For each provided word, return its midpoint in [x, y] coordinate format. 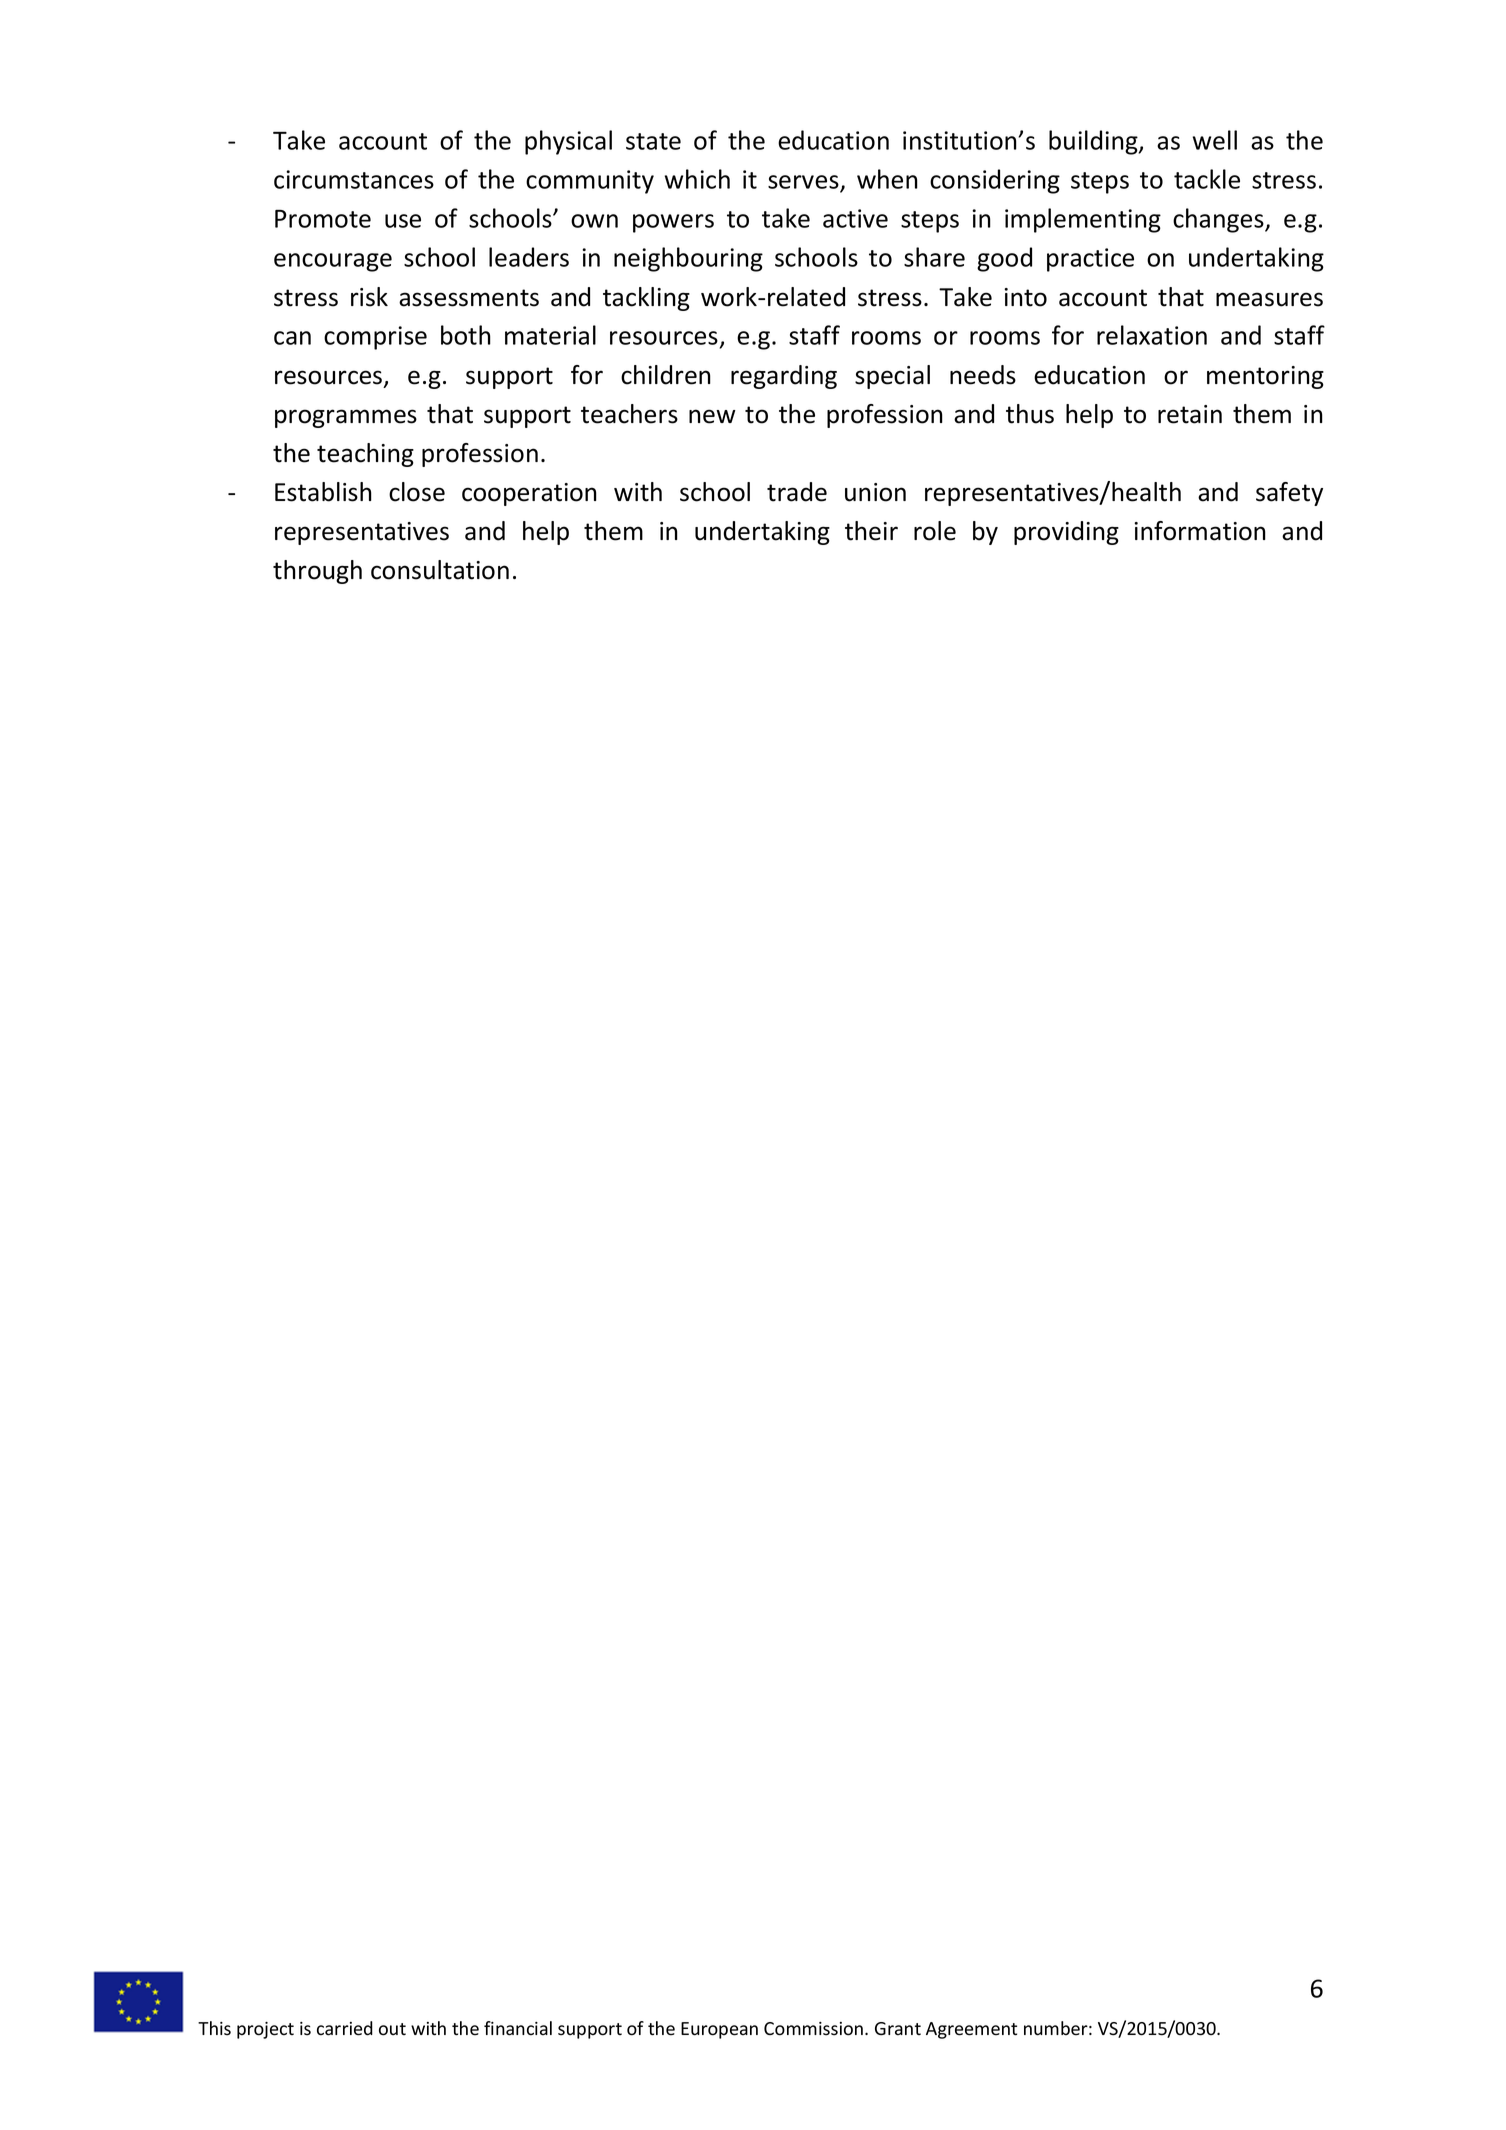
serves [804, 183]
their [871, 531]
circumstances [354, 179]
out [392, 2029]
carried [345, 2028]
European [719, 2030]
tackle [1207, 179]
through [317, 572]
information [1200, 531]
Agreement [971, 2030]
